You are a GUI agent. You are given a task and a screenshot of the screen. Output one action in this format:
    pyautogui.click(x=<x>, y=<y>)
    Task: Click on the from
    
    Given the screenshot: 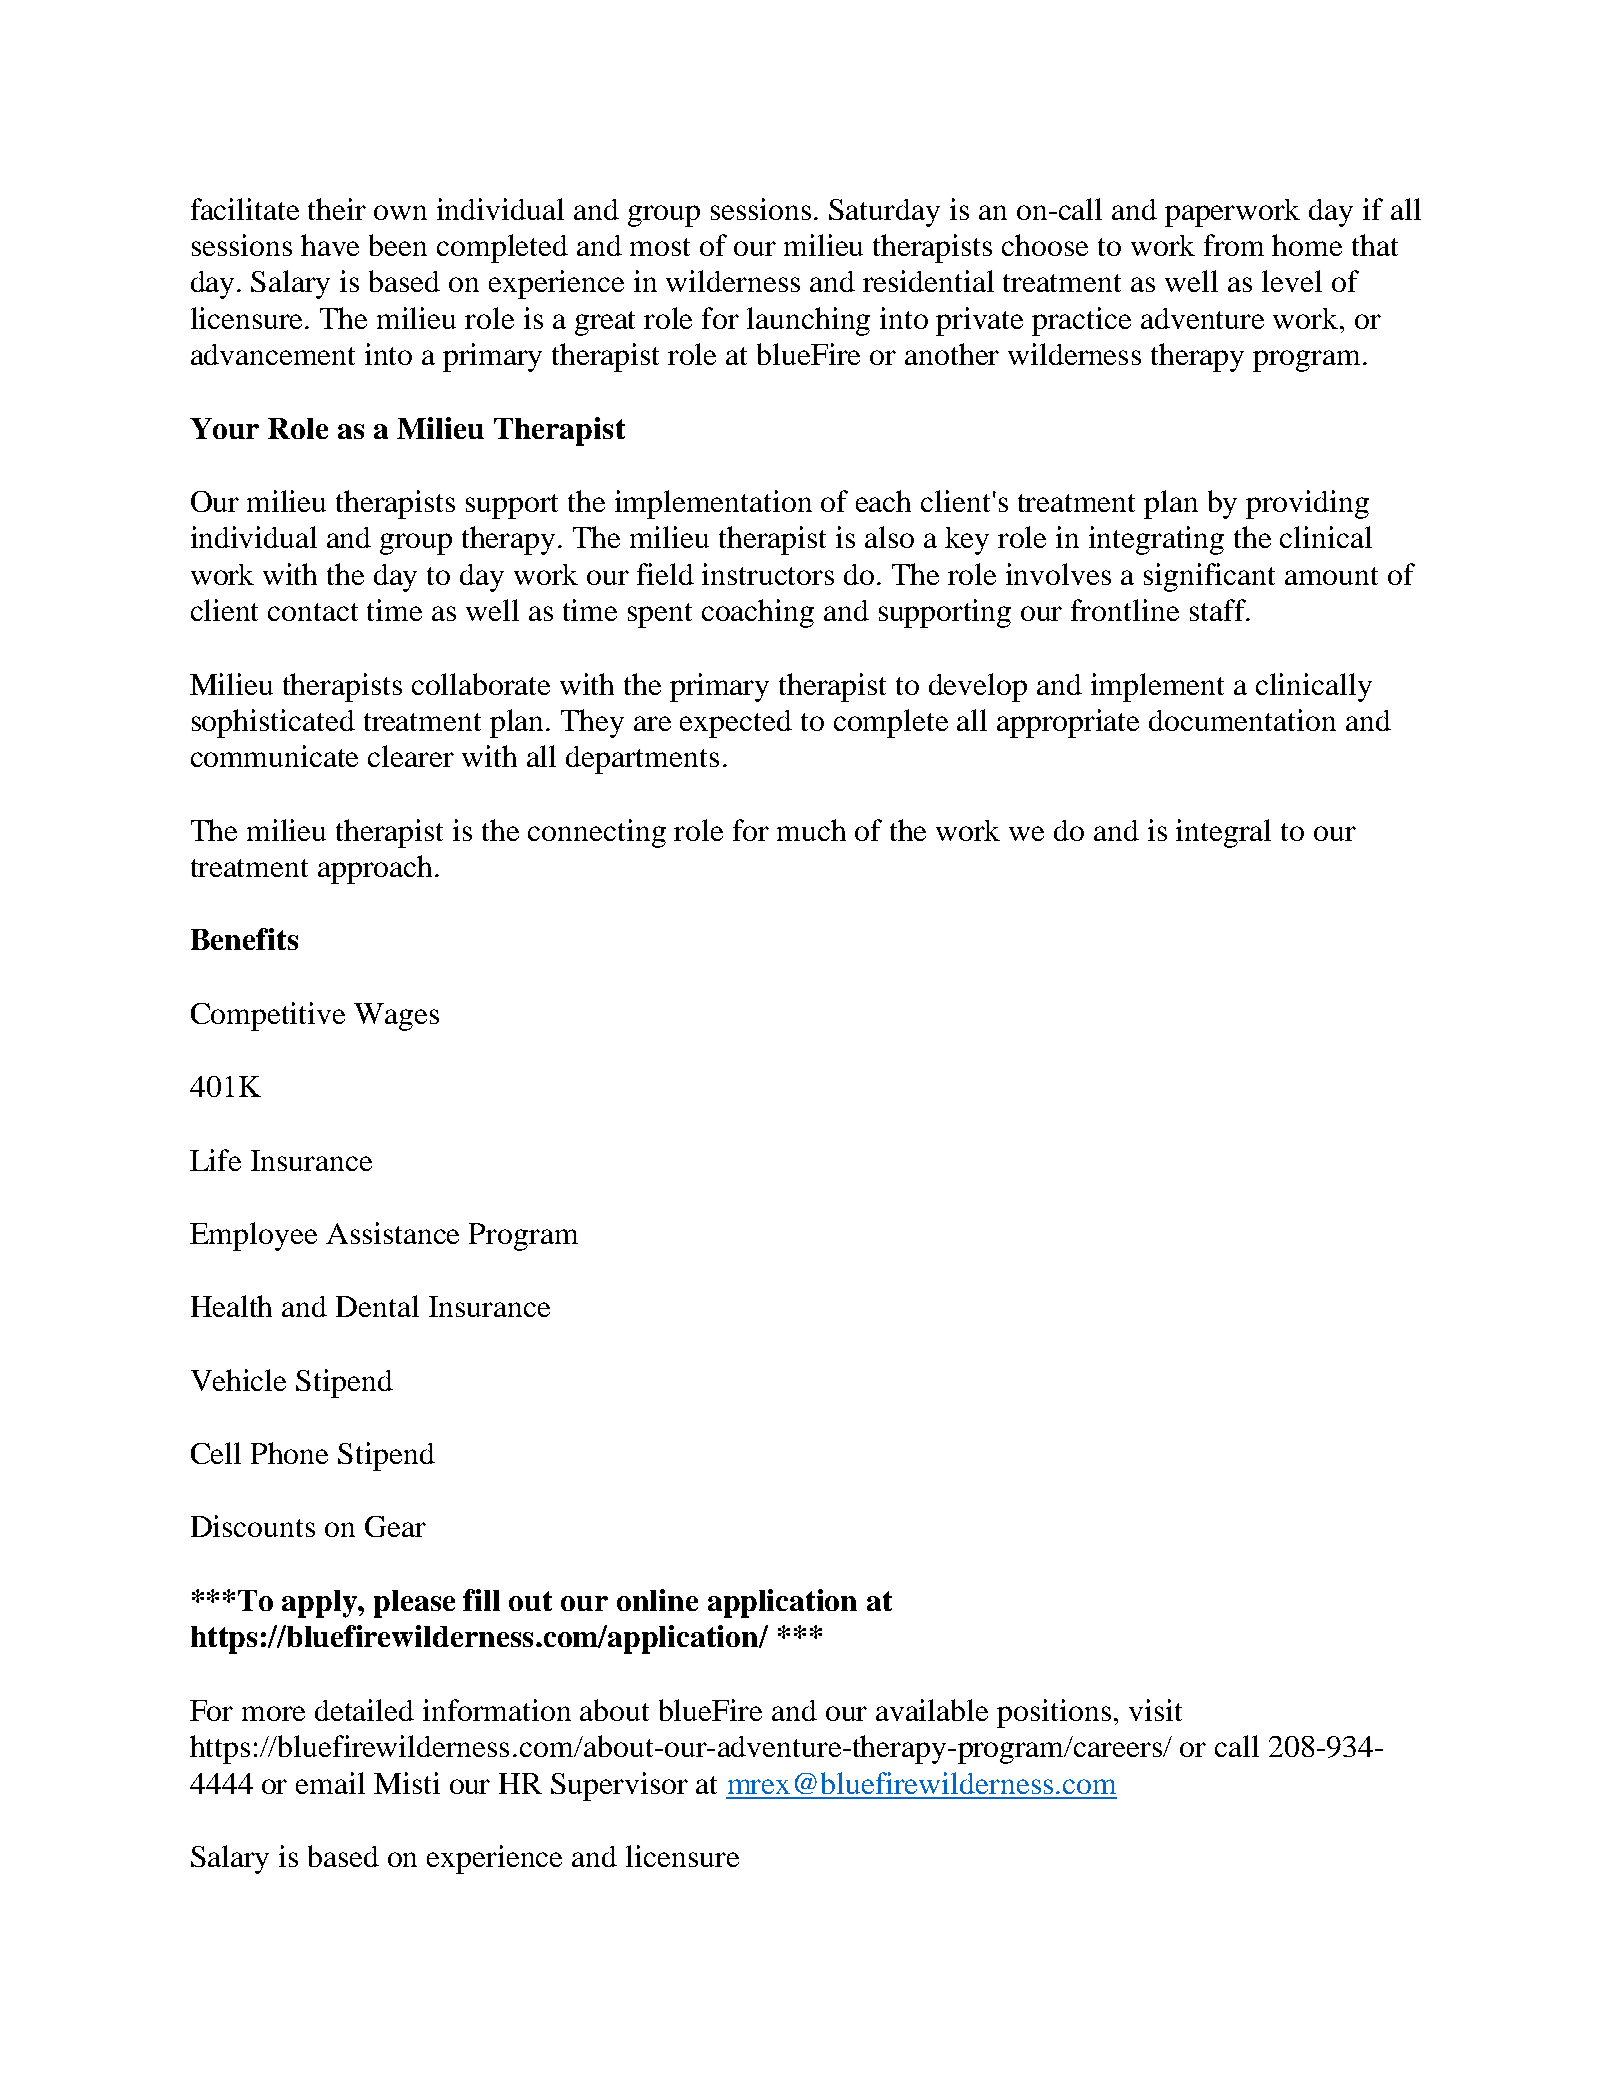 What is the action you would take?
    pyautogui.click(x=1234, y=245)
